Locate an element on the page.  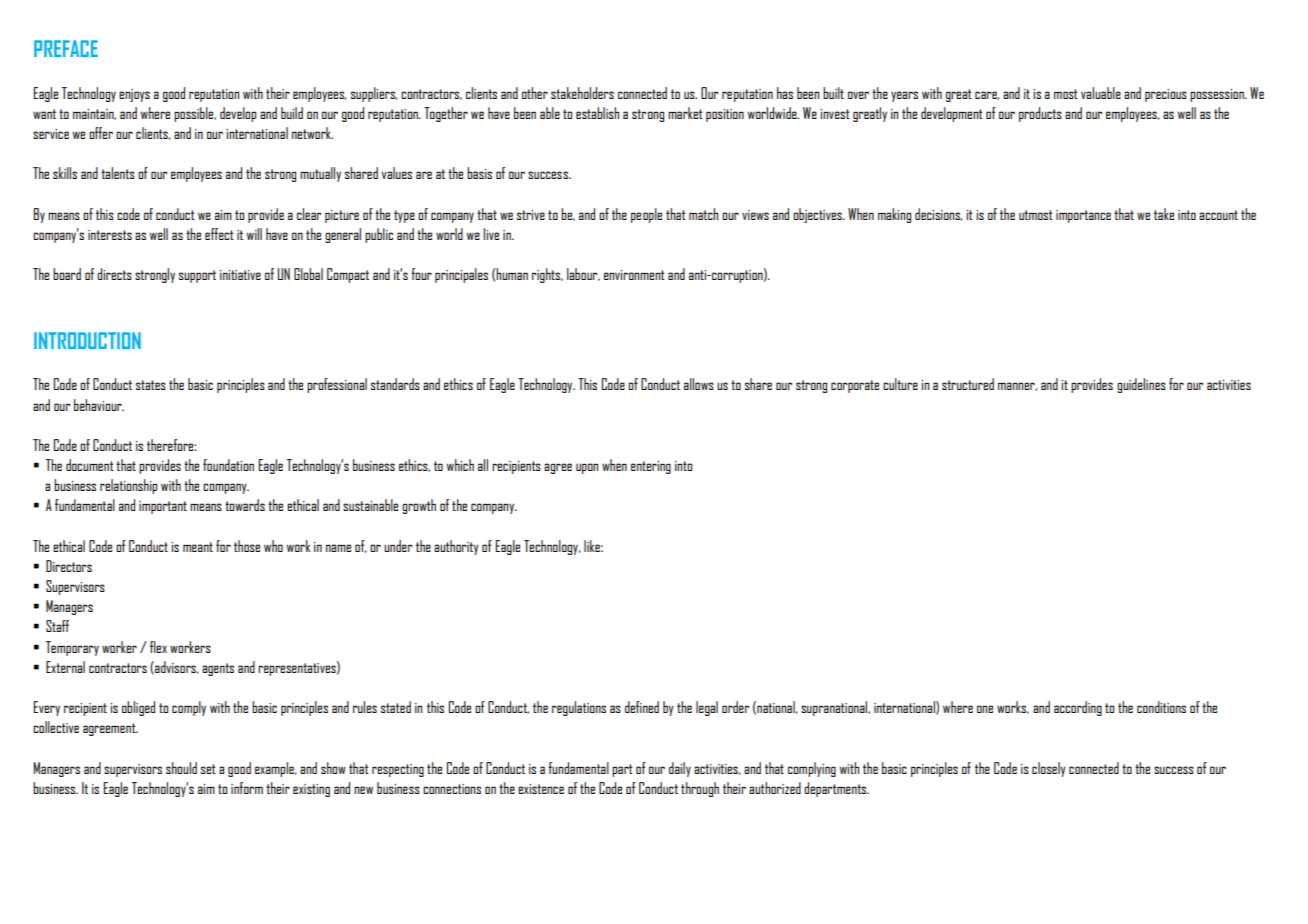
enjoys is located at coordinates (134, 95).
